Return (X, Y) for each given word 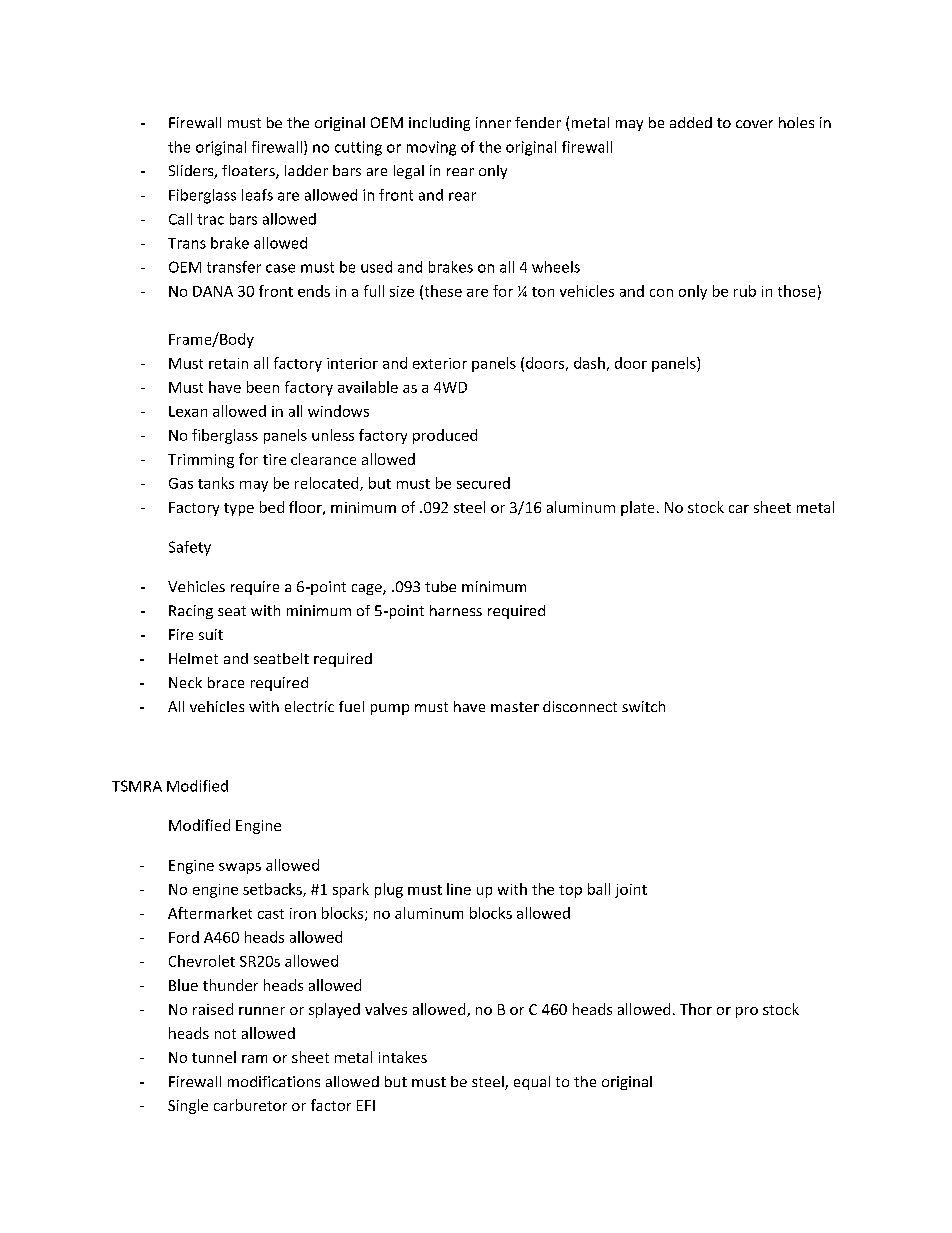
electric (309, 706)
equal (532, 1083)
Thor (696, 1009)
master (515, 707)
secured (483, 483)
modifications (274, 1081)
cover (754, 124)
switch (643, 706)
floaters (249, 172)
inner (493, 122)
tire (274, 459)
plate (637, 508)
